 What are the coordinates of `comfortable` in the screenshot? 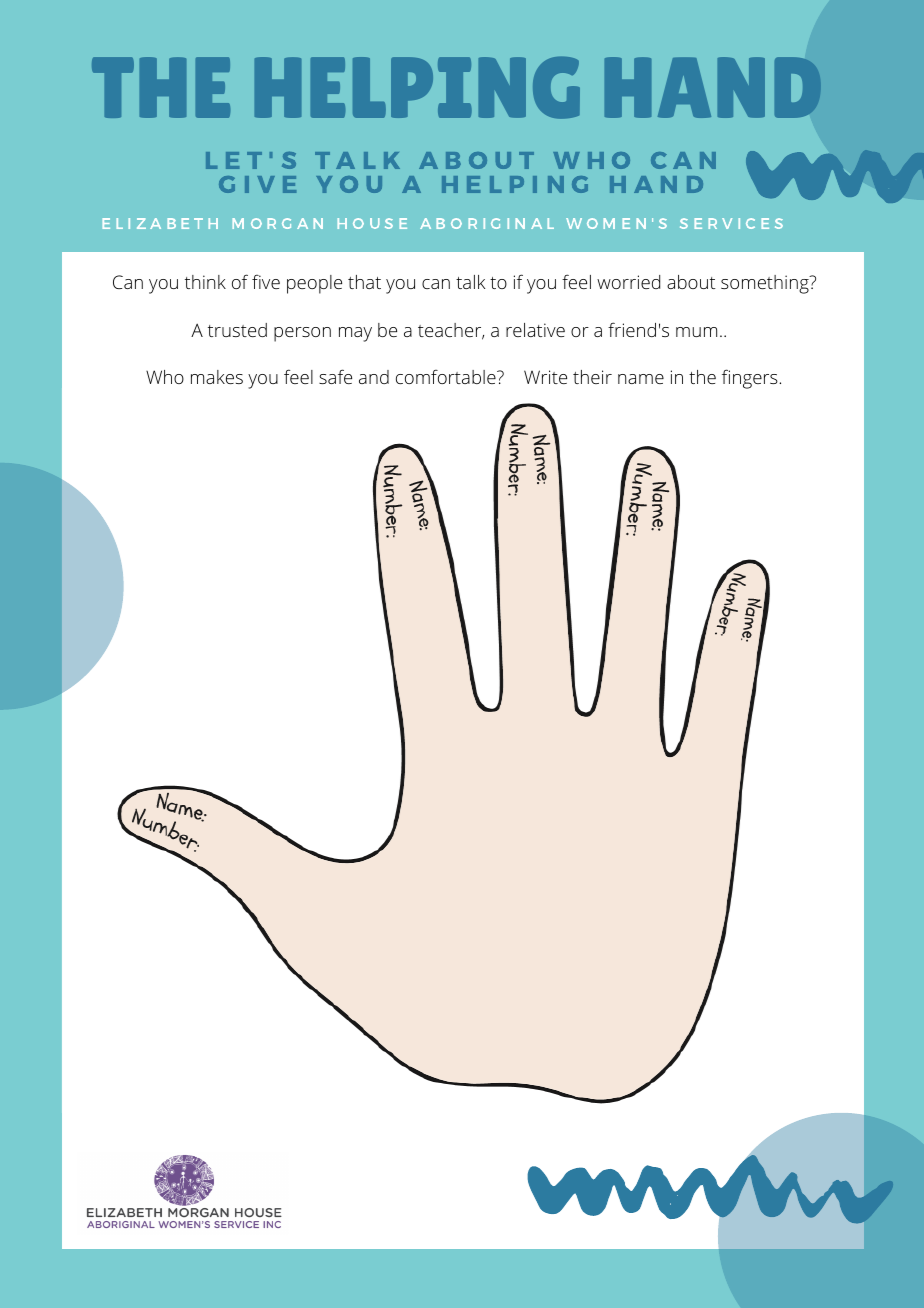 It's located at (447, 377).
